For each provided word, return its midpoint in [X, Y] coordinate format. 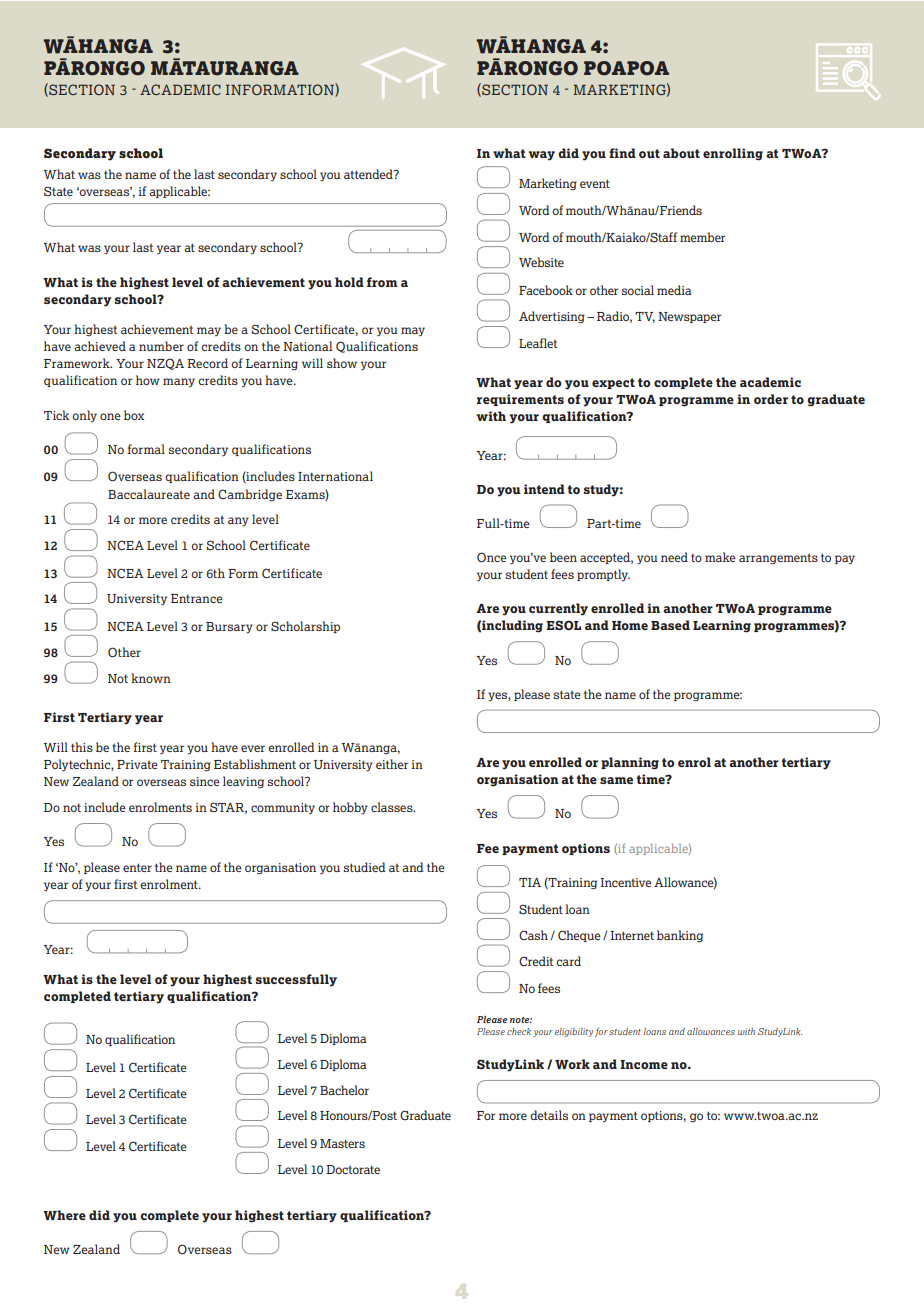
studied [365, 867]
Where [64, 1215]
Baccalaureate [149, 494]
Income [644, 1064]
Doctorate [353, 1169]
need [674, 557]
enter [137, 867]
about [681, 153]
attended [369, 174]
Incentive [626, 882]
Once [492, 557]
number [161, 346]
